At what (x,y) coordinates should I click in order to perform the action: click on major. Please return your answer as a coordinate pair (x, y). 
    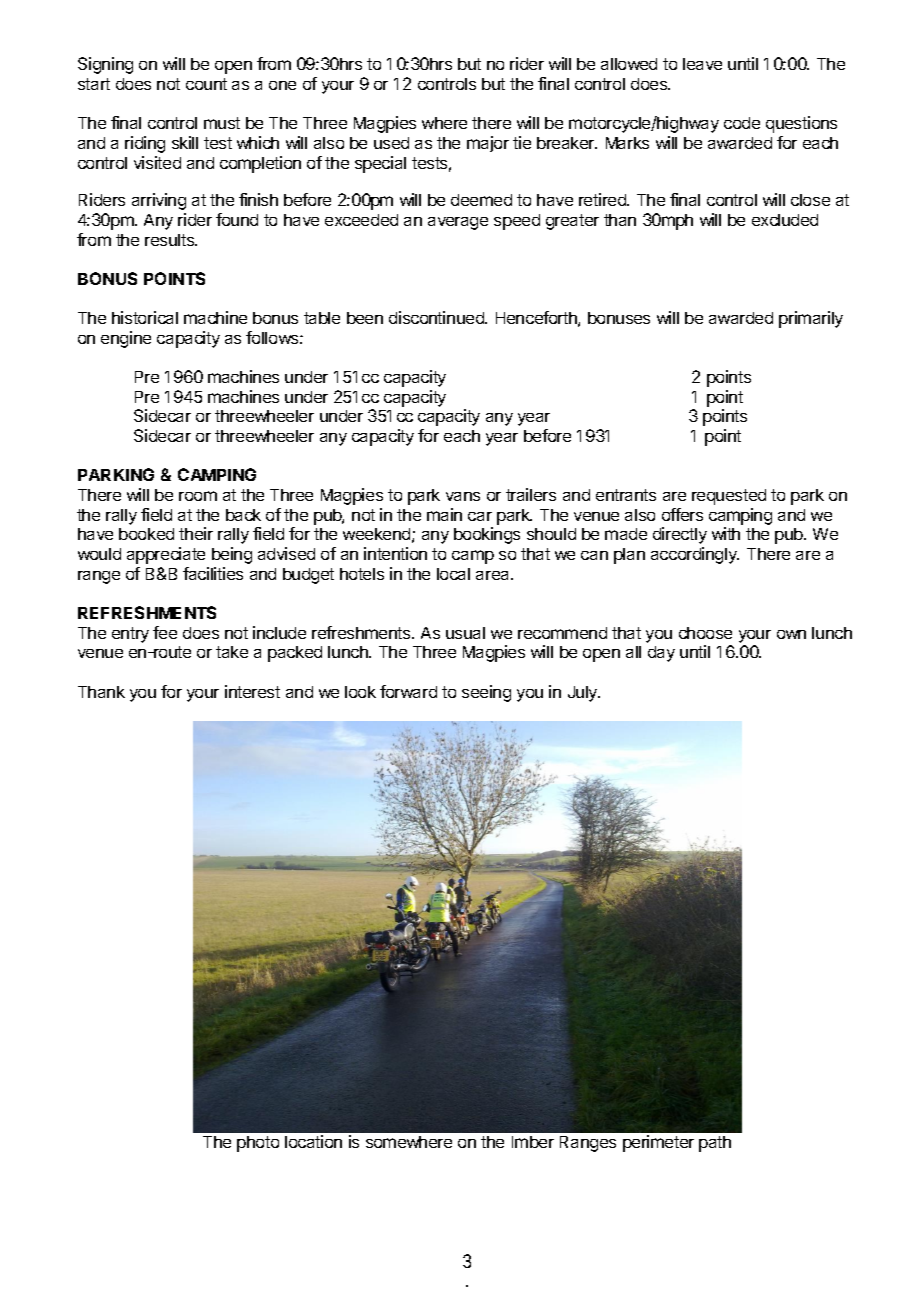
    Looking at the image, I should click on (488, 144).
